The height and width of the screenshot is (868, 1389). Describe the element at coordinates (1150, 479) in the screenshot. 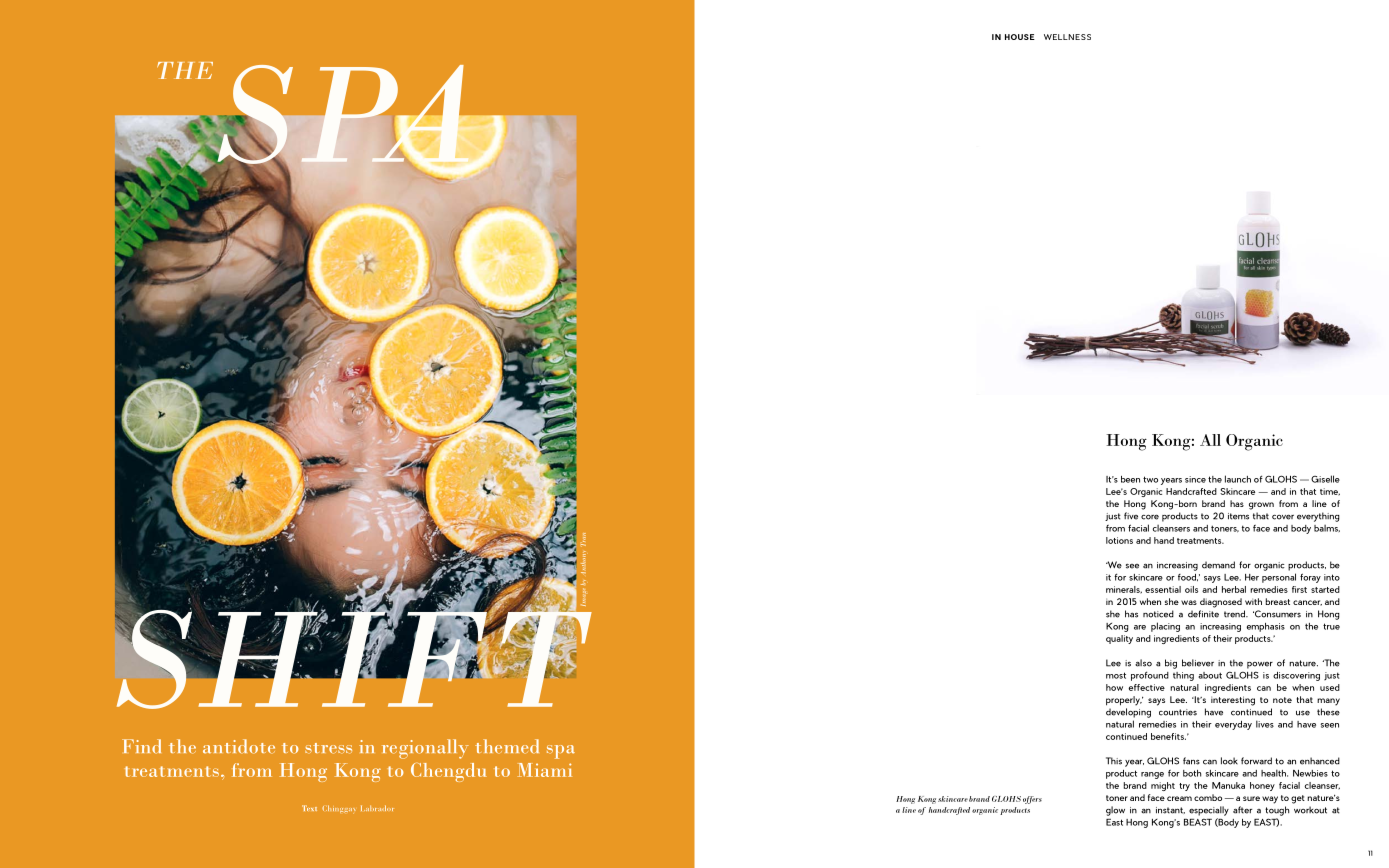

I see `two` at that location.
